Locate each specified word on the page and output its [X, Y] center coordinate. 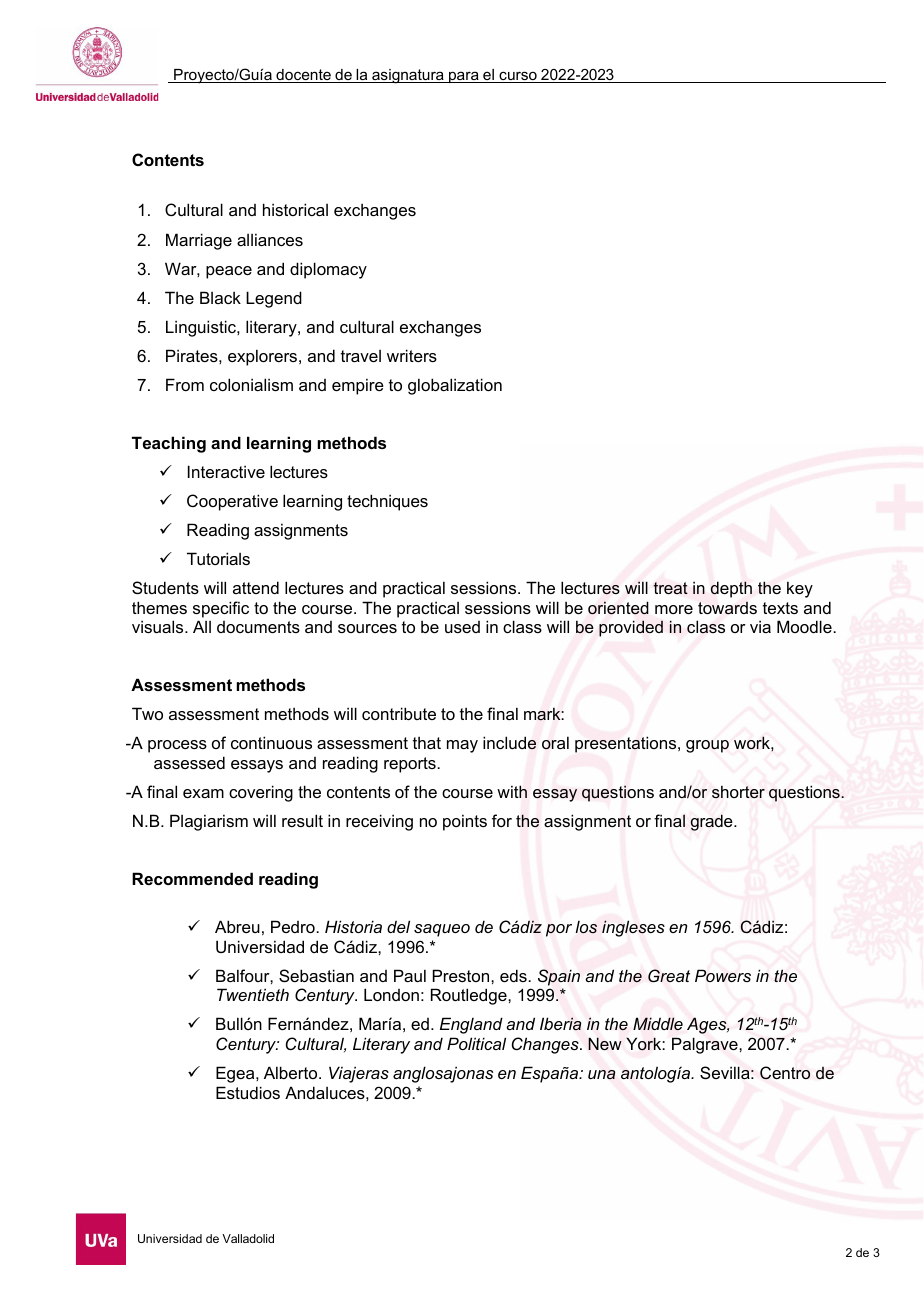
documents [258, 627]
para [464, 77]
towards [727, 608]
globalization [455, 386]
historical [295, 209]
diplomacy [328, 270]
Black [220, 297]
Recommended [192, 878]
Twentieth [253, 994]
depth [731, 589]
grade [712, 822]
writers [412, 355]
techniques [387, 502]
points [465, 822]
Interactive [226, 471]
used [462, 627]
